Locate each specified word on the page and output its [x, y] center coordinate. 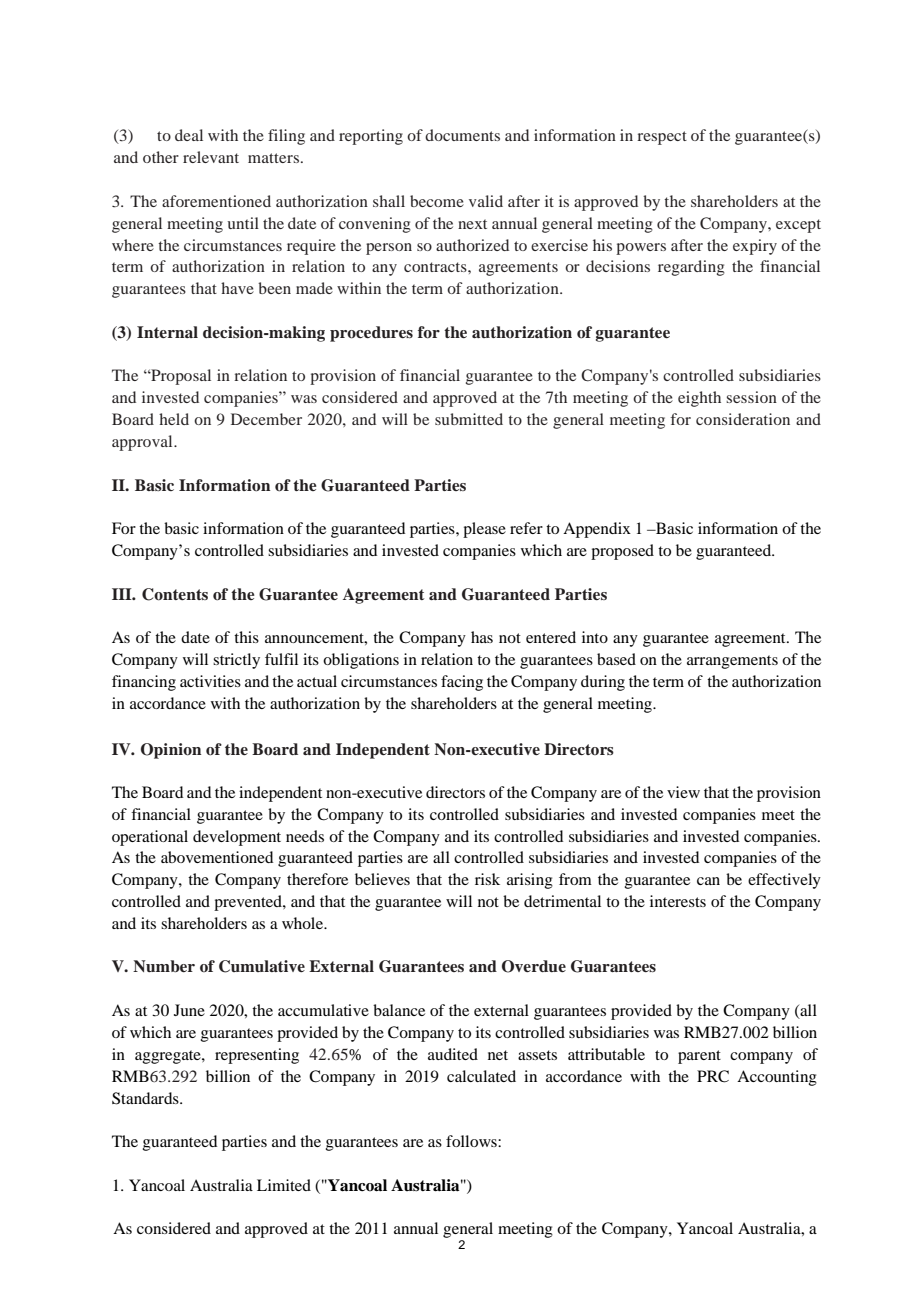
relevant [211, 157]
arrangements [732, 662]
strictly [236, 661]
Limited [284, 1185]
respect [662, 138]
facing [462, 683]
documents [462, 135]
